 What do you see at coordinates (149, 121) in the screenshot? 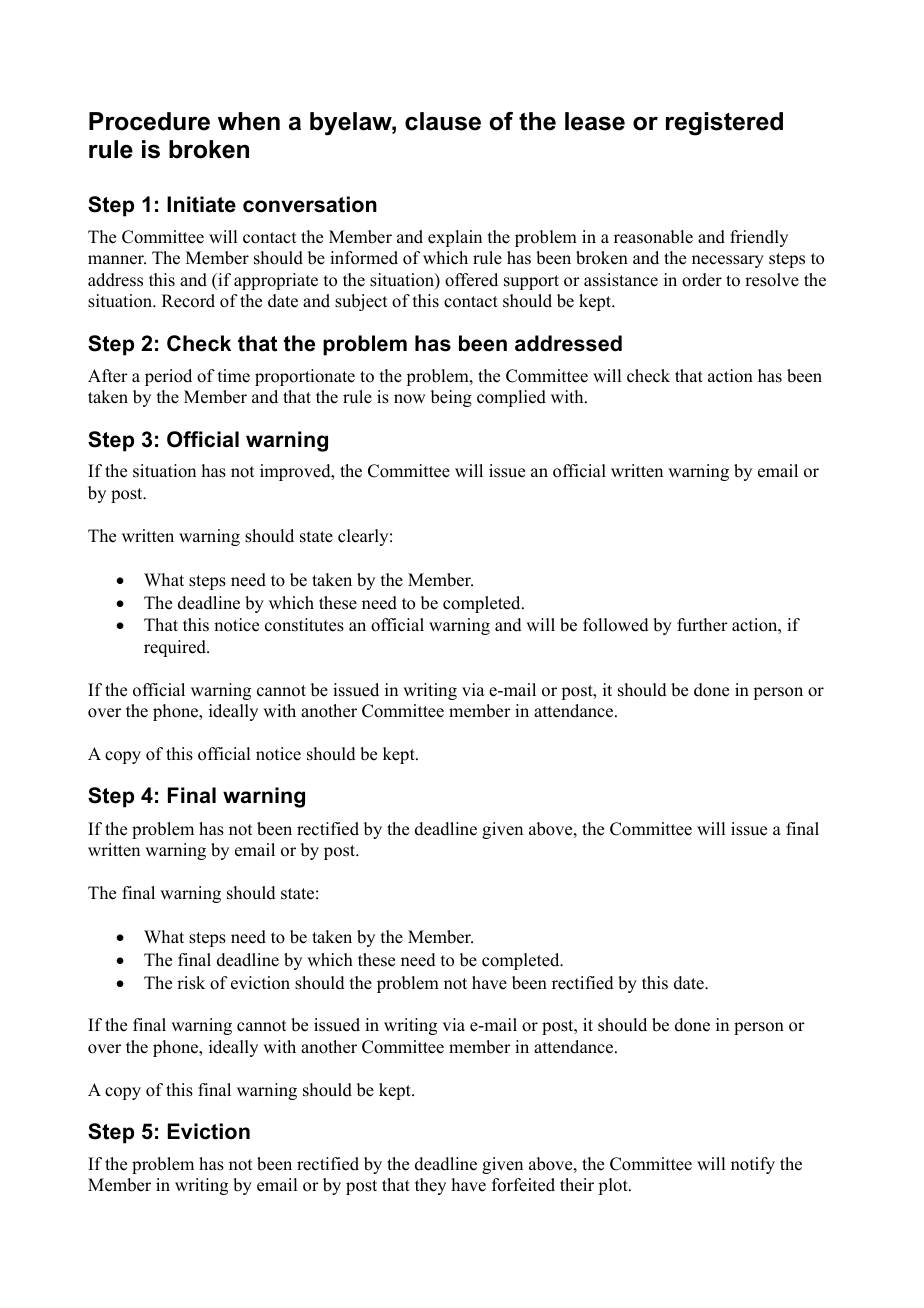
I see `Procedure` at bounding box center [149, 121].
